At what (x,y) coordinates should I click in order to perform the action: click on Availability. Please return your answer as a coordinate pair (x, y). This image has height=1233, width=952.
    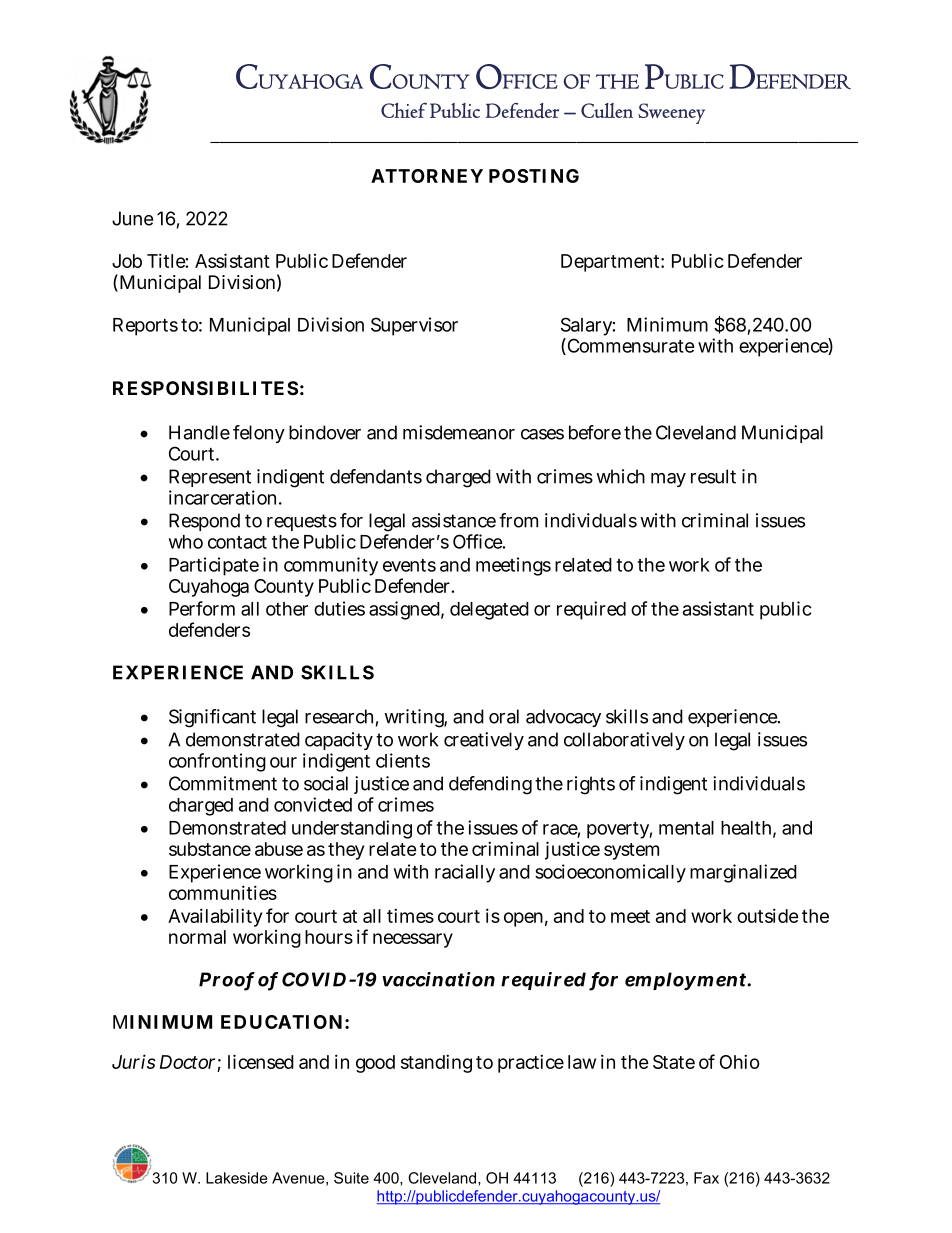
    Looking at the image, I should click on (215, 917).
